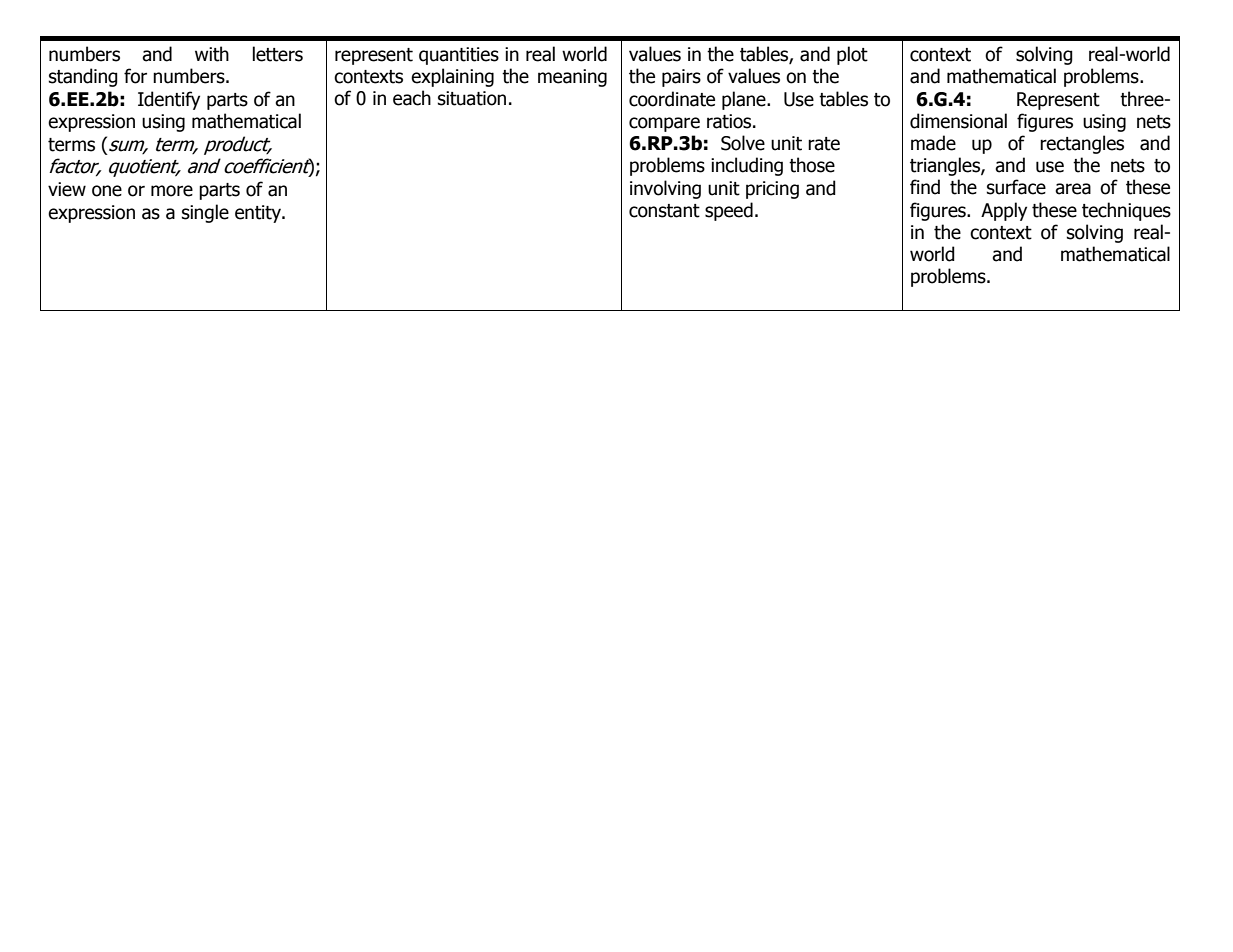  Describe the element at coordinates (172, 191) in the screenshot. I see `more` at that location.
